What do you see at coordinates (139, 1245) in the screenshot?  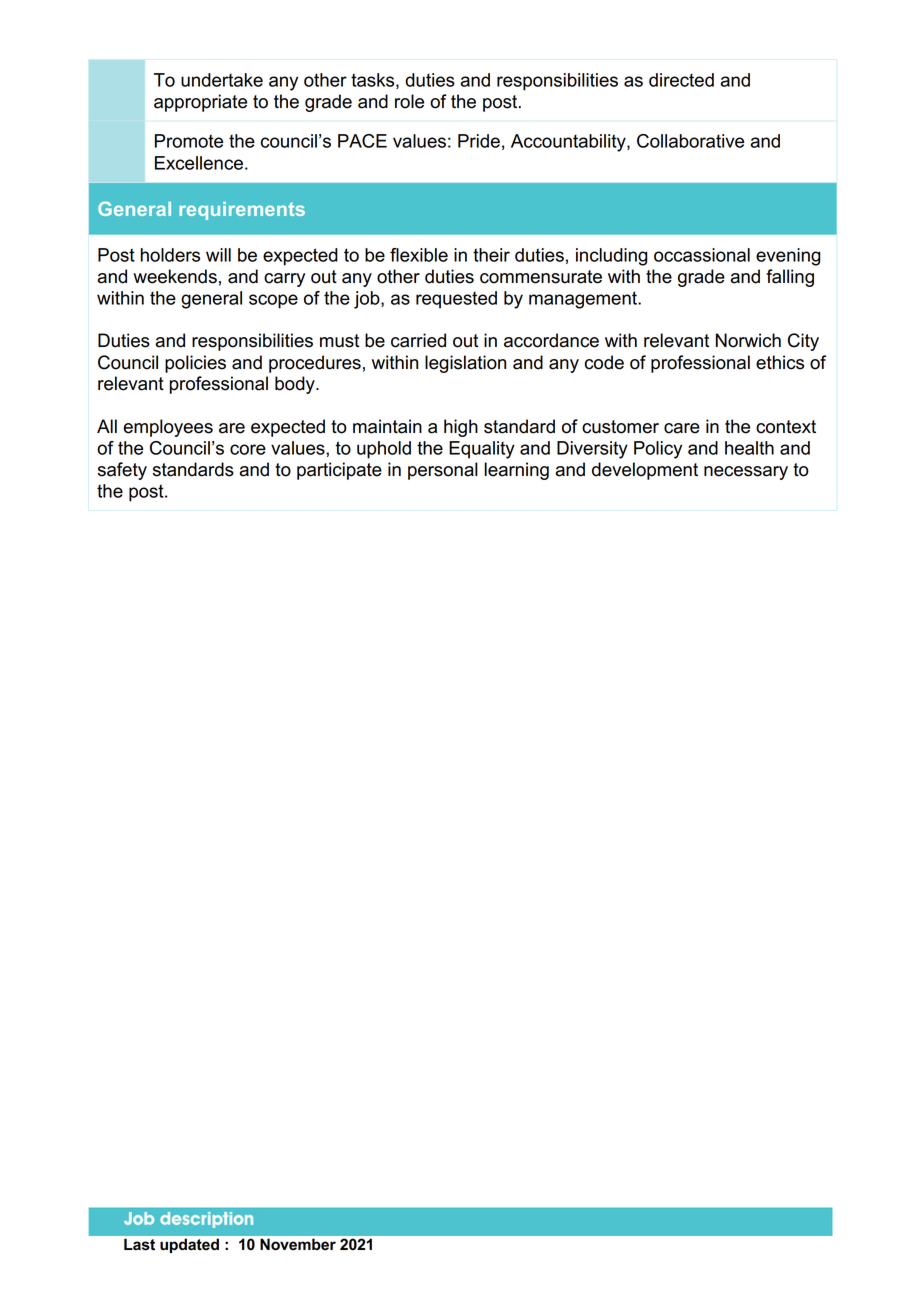 I see `Last` at bounding box center [139, 1245].
